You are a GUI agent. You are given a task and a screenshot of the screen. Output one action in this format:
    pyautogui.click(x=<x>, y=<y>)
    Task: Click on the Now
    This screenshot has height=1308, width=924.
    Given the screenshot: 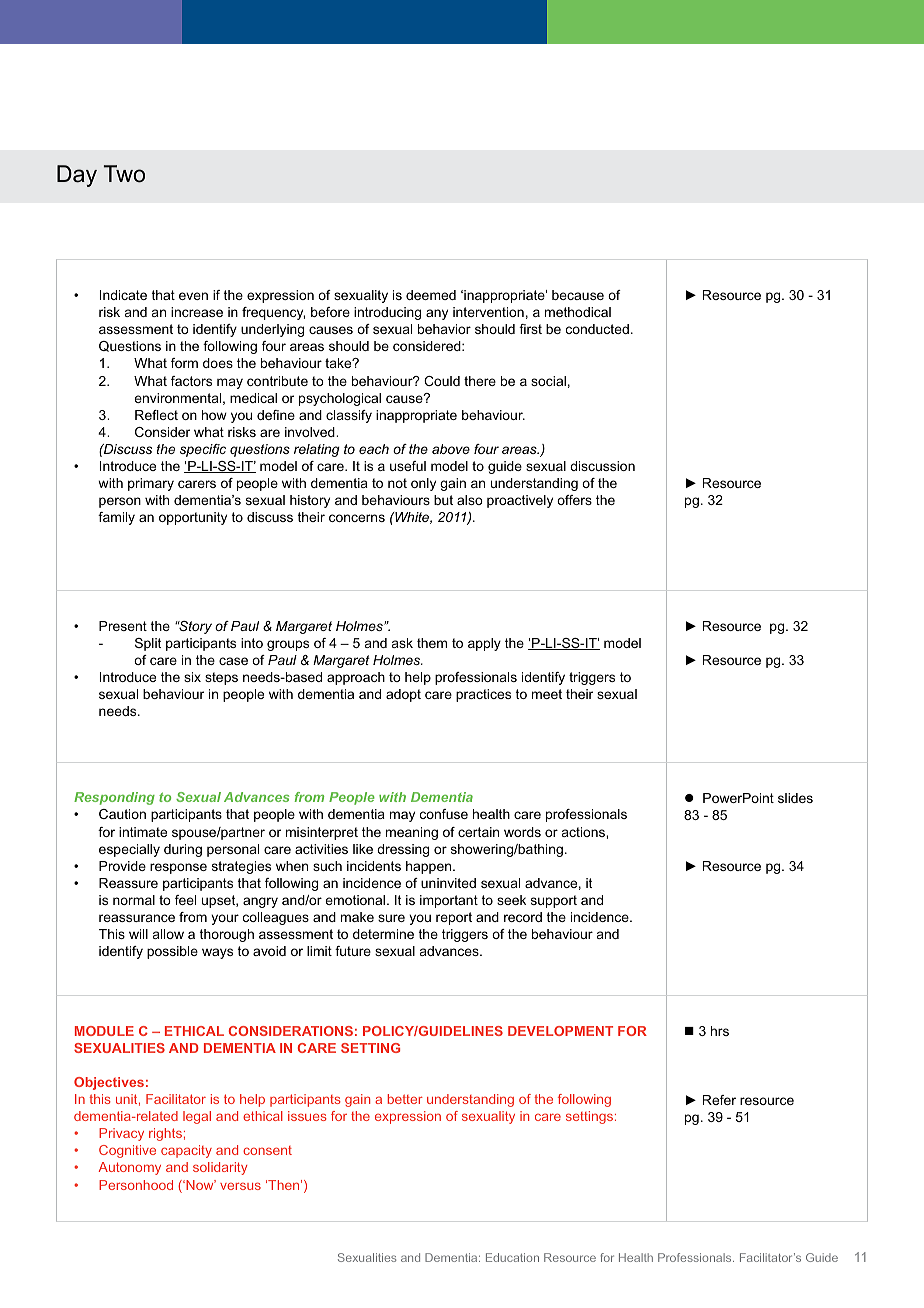 What is the action you would take?
    pyautogui.click(x=200, y=1185)
